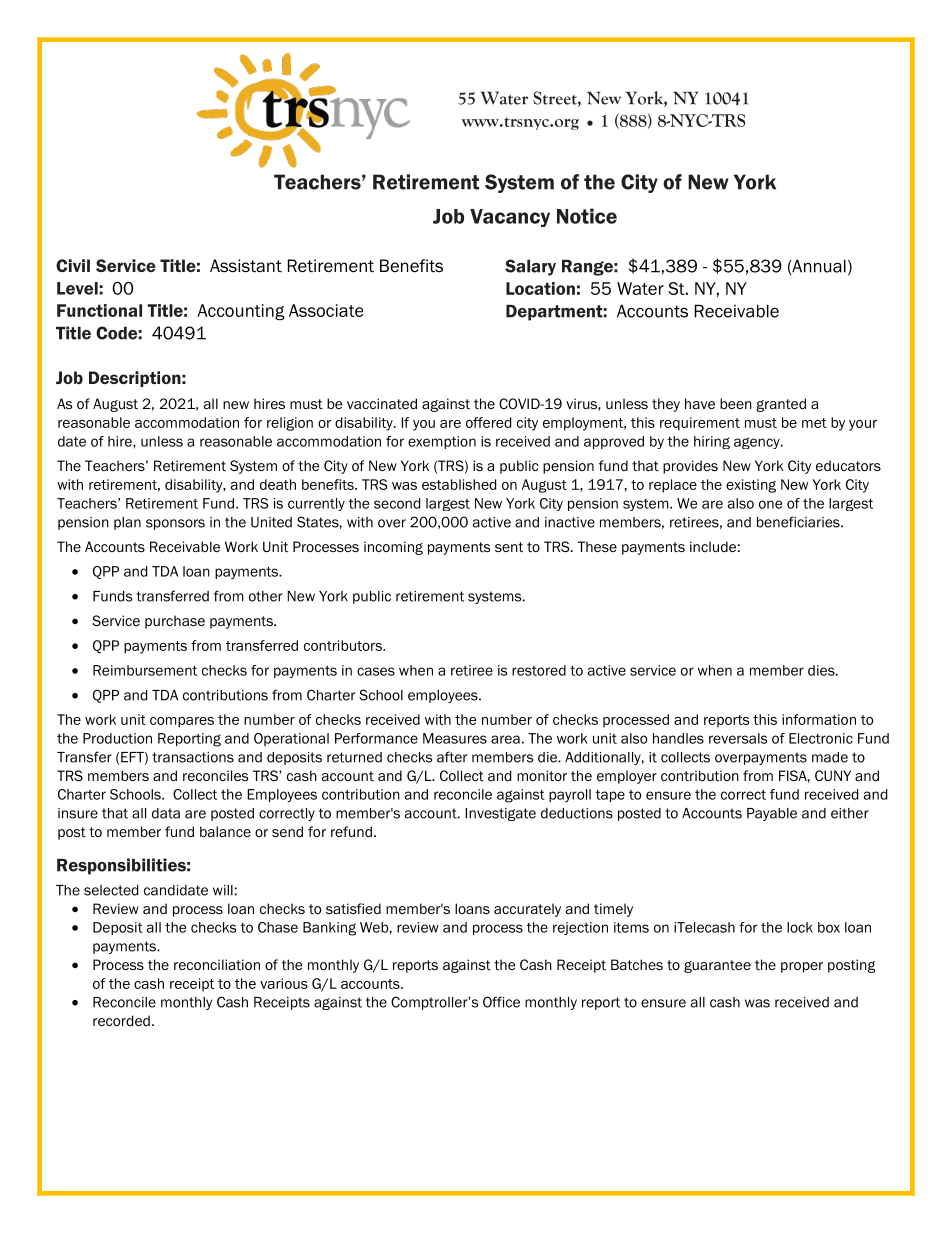 This screenshot has width=952, height=1233. Describe the element at coordinates (121, 1020) in the screenshot. I see `recorded` at that location.
